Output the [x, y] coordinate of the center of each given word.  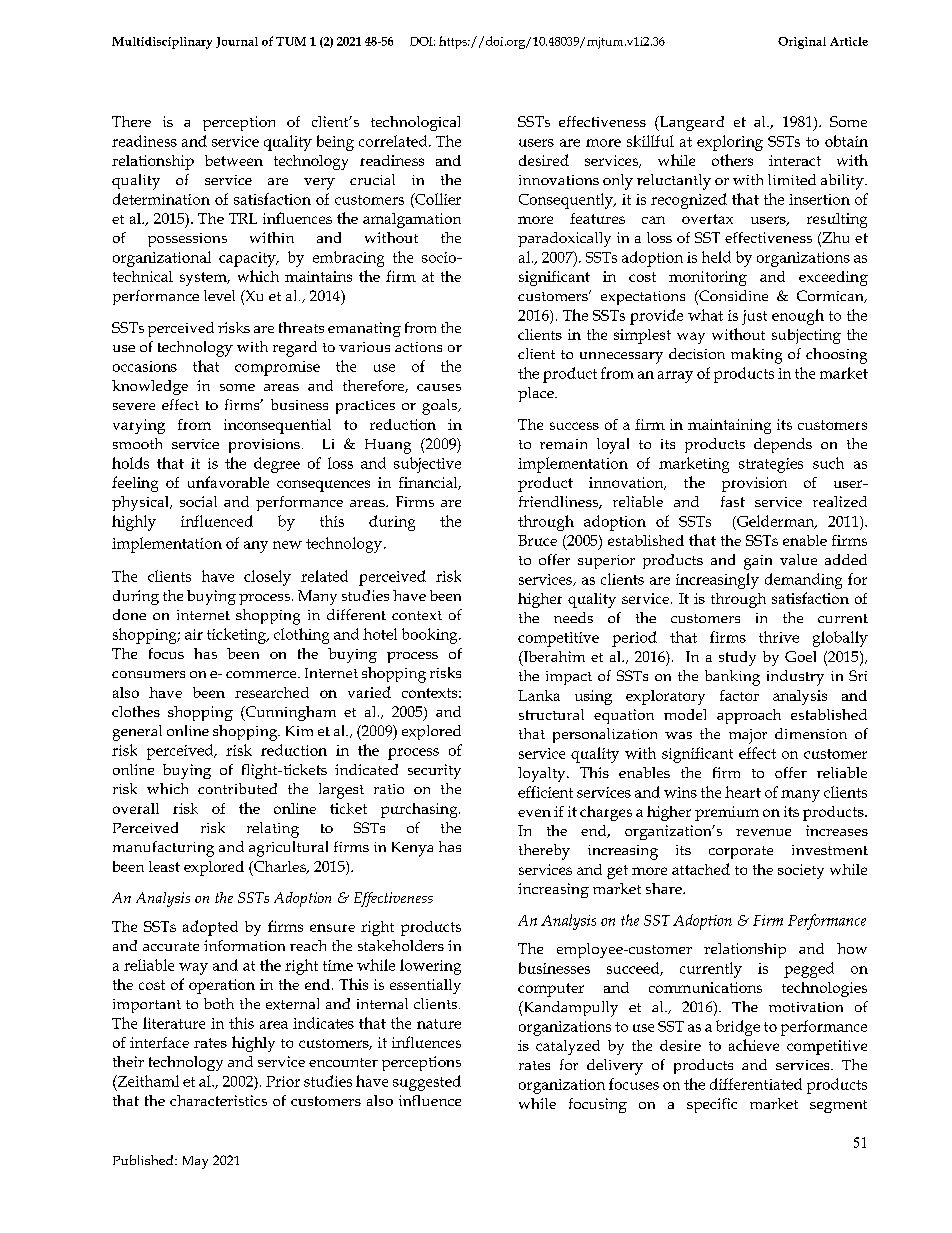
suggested [427, 1083]
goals [441, 407]
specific [712, 1105]
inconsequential [277, 426]
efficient [545, 792]
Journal [237, 42]
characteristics [218, 1100]
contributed [237, 788]
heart [743, 792]
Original [802, 43]
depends [783, 445]
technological [415, 123]
